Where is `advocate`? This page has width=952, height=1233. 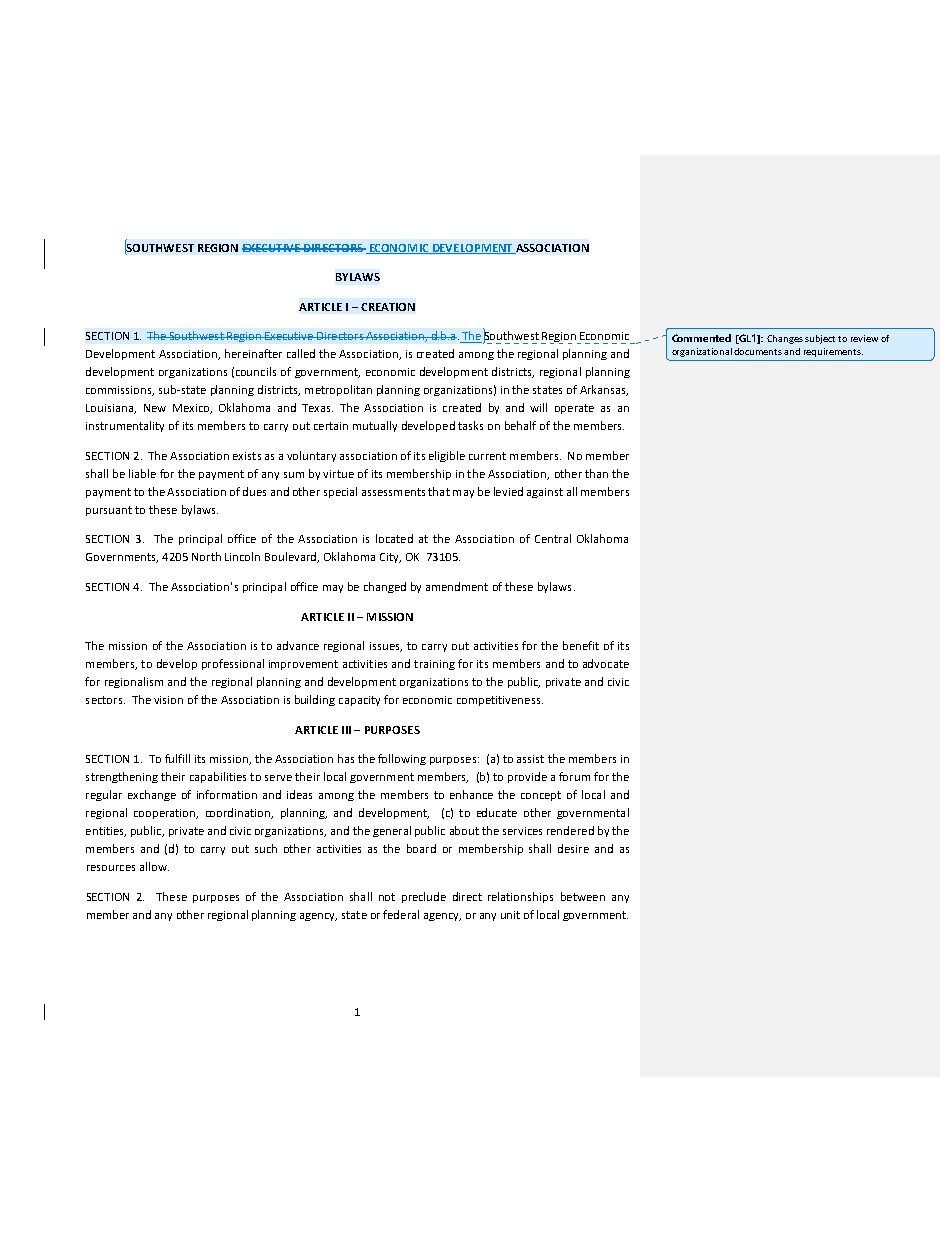
advocate is located at coordinates (606, 663).
